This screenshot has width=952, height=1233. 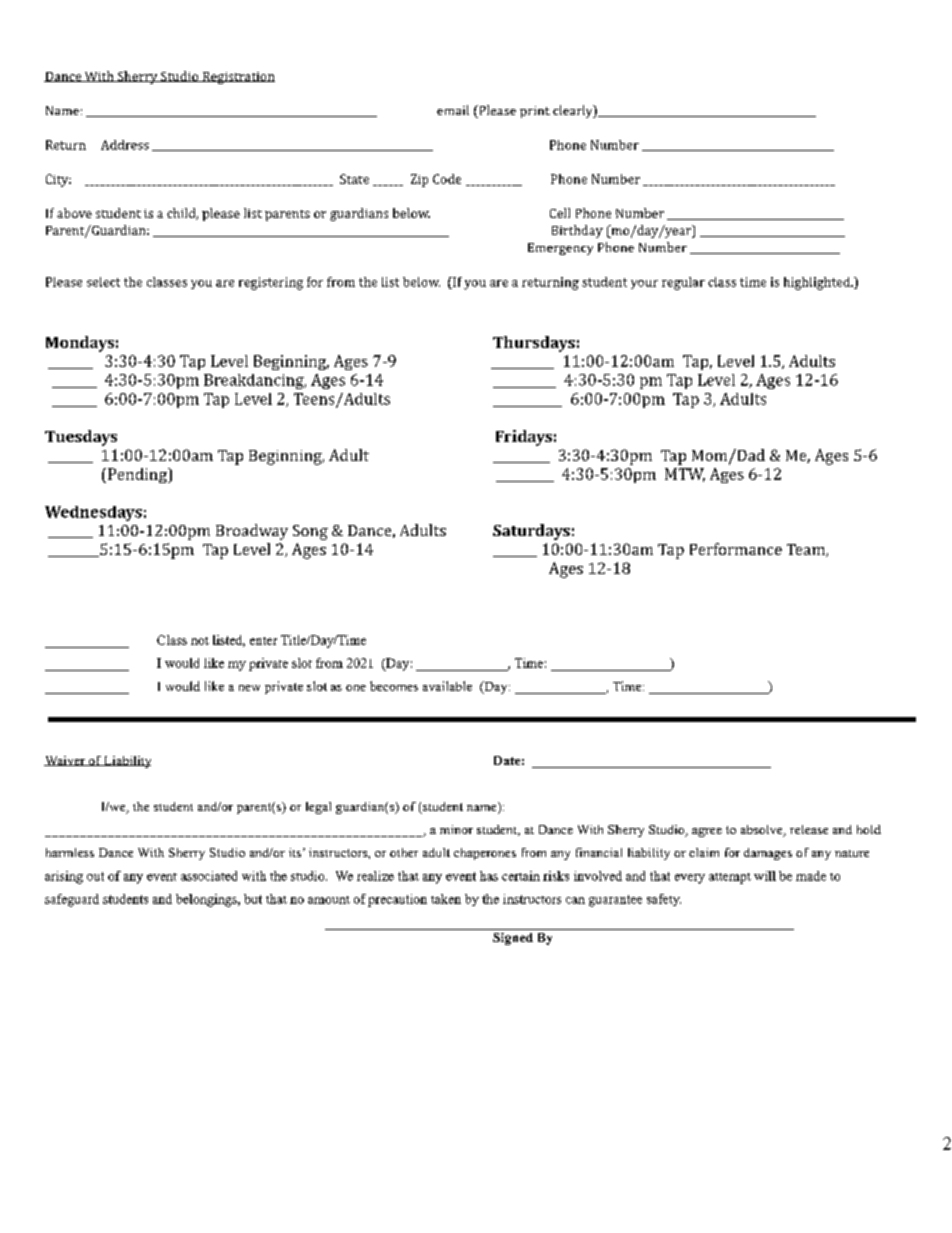 What do you see at coordinates (446, 899) in the screenshot?
I see `taken` at bounding box center [446, 899].
